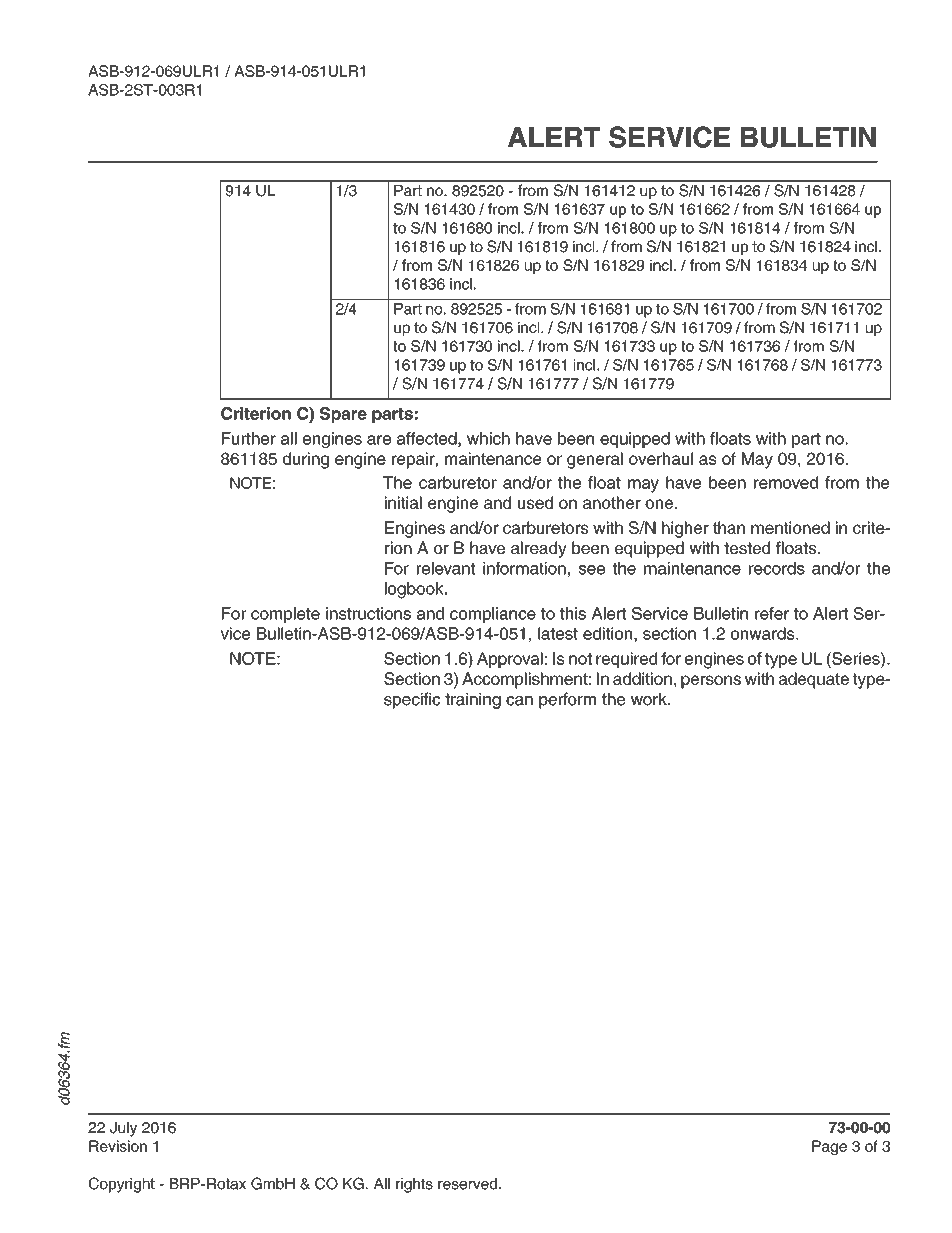  What do you see at coordinates (467, 1184) in the screenshot?
I see `reserved` at bounding box center [467, 1184].
